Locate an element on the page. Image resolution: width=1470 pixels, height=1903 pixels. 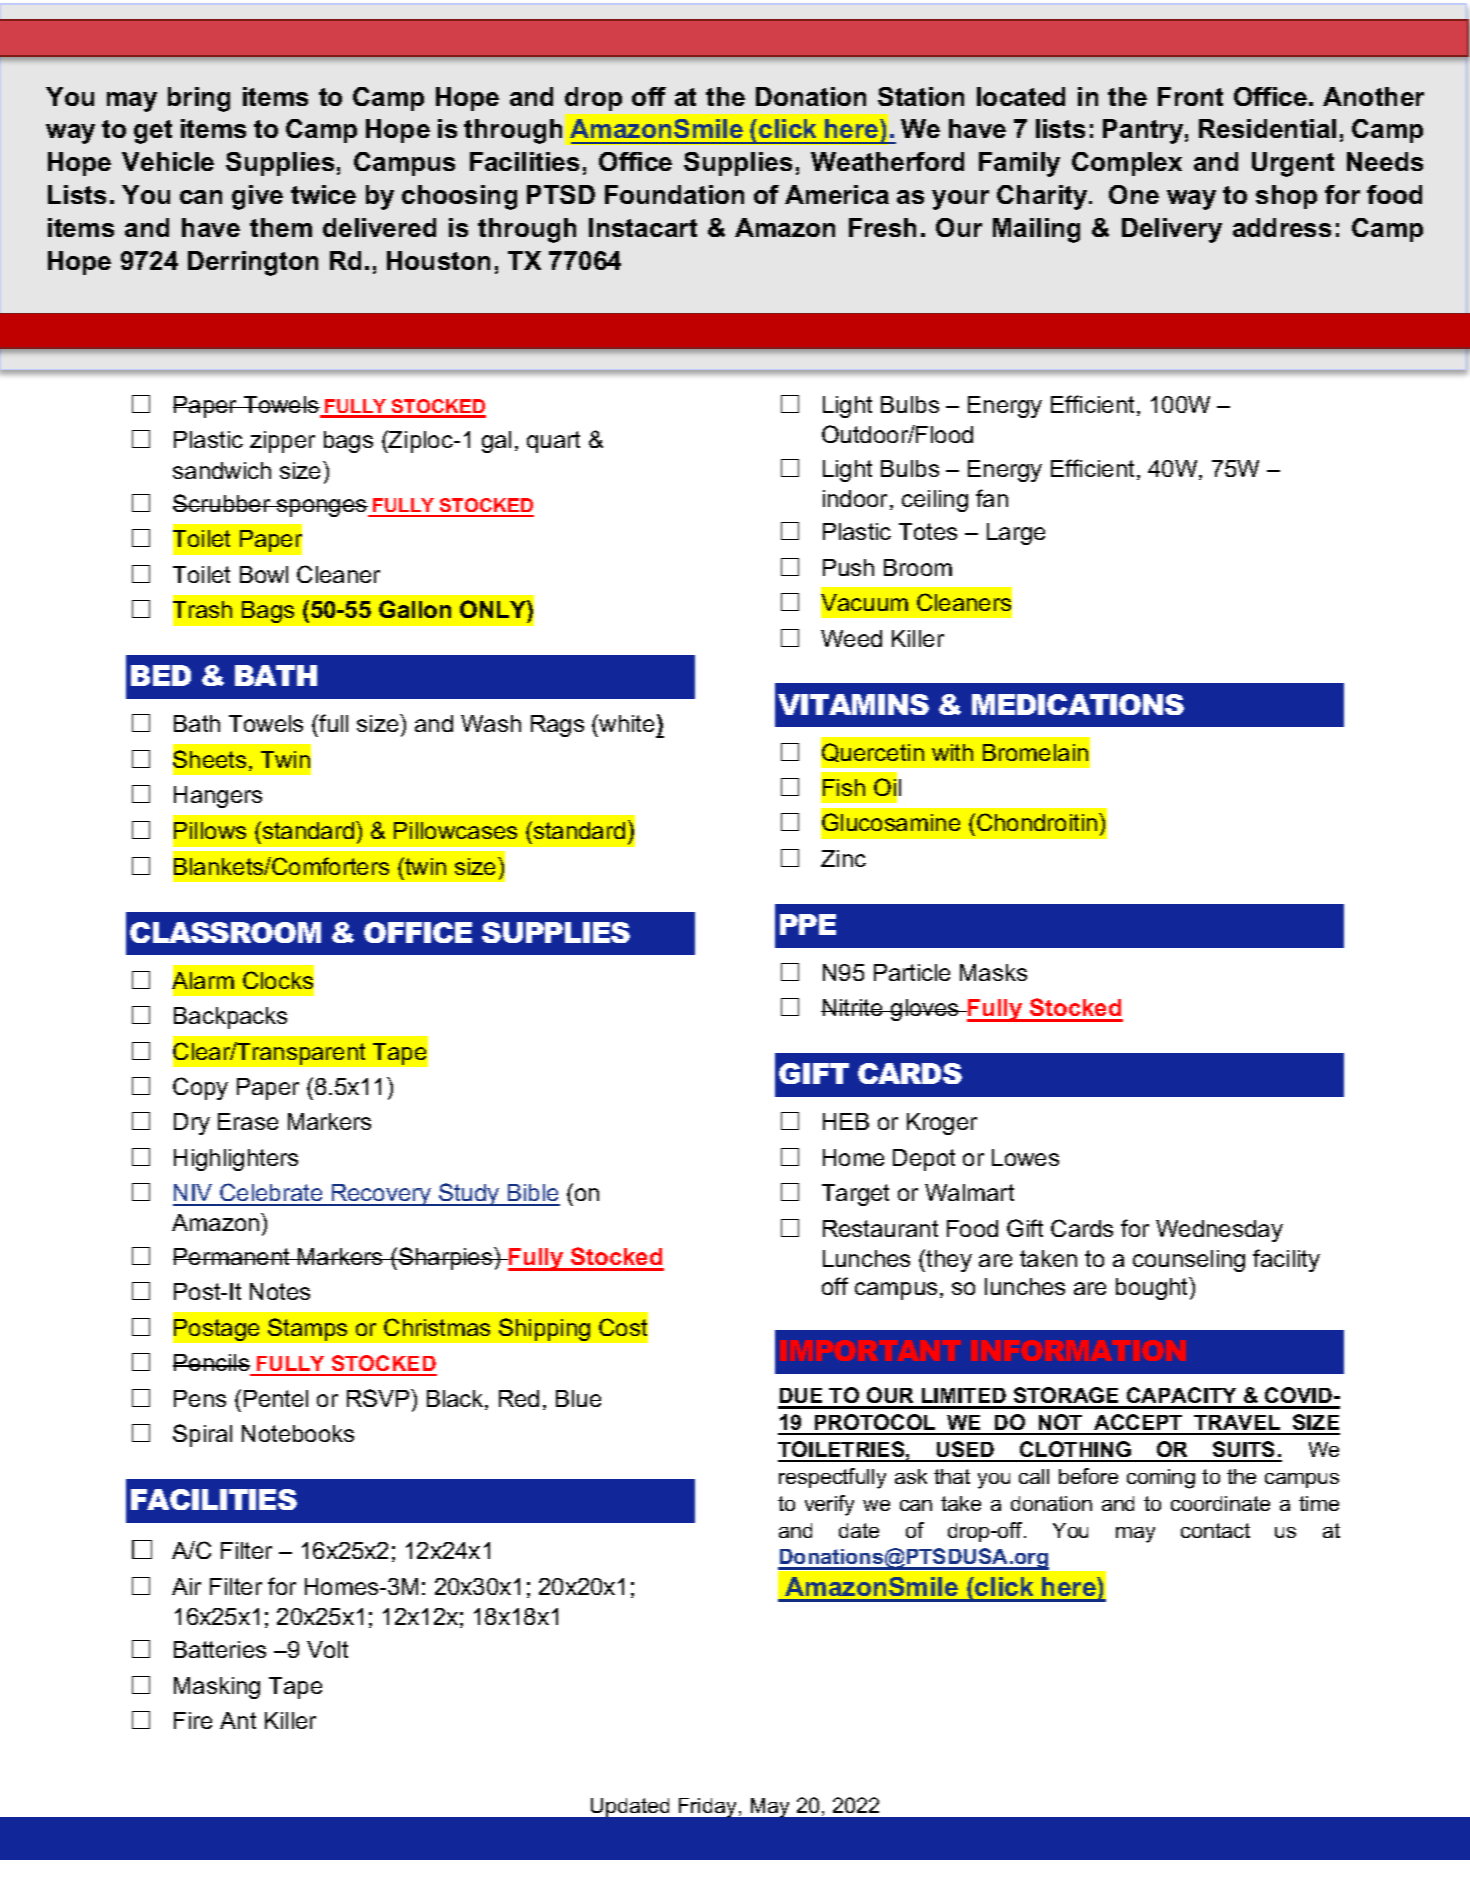
Mailing is located at coordinates (1036, 230).
